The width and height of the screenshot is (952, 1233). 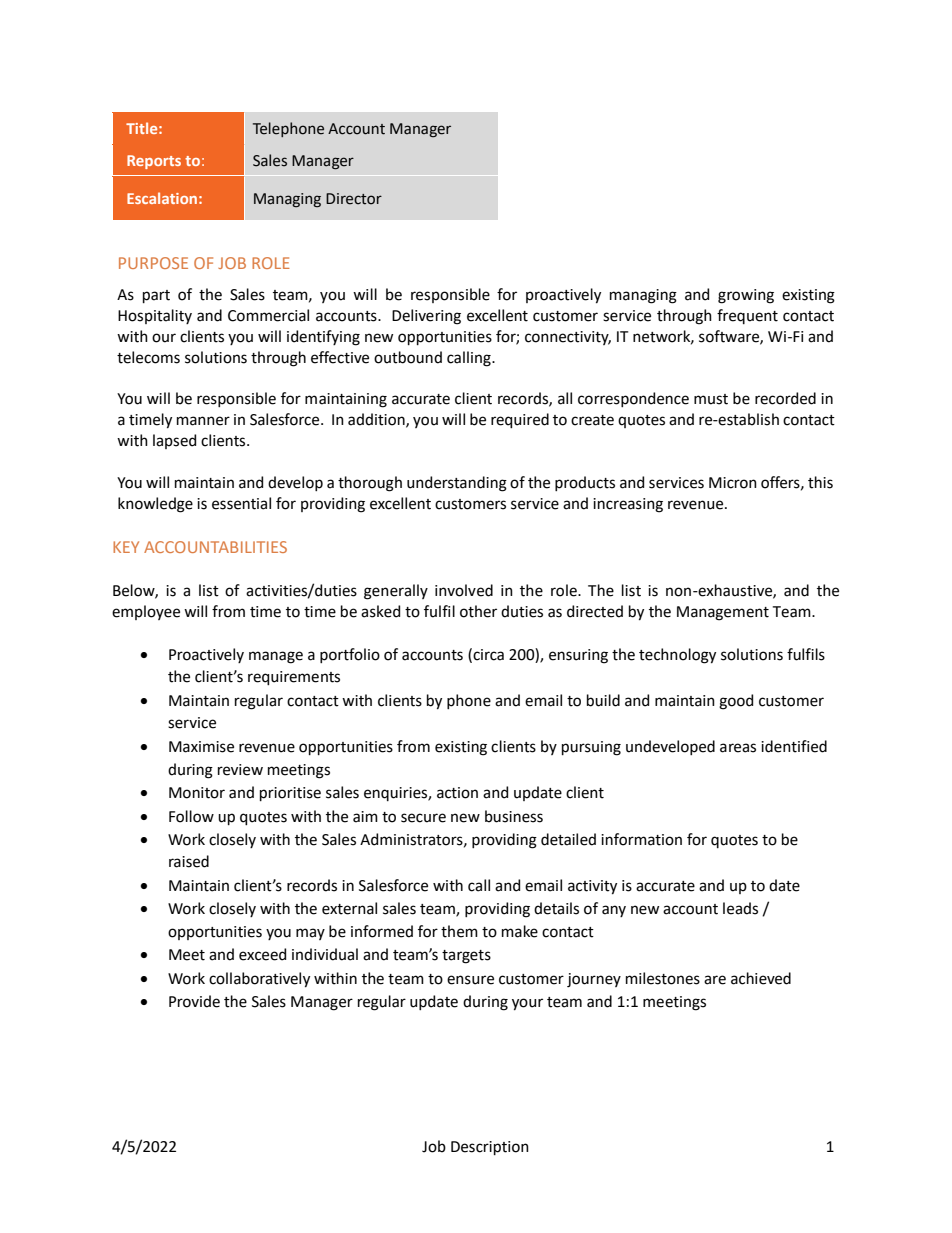 What do you see at coordinates (241, 503) in the screenshot?
I see `essential` at bounding box center [241, 503].
